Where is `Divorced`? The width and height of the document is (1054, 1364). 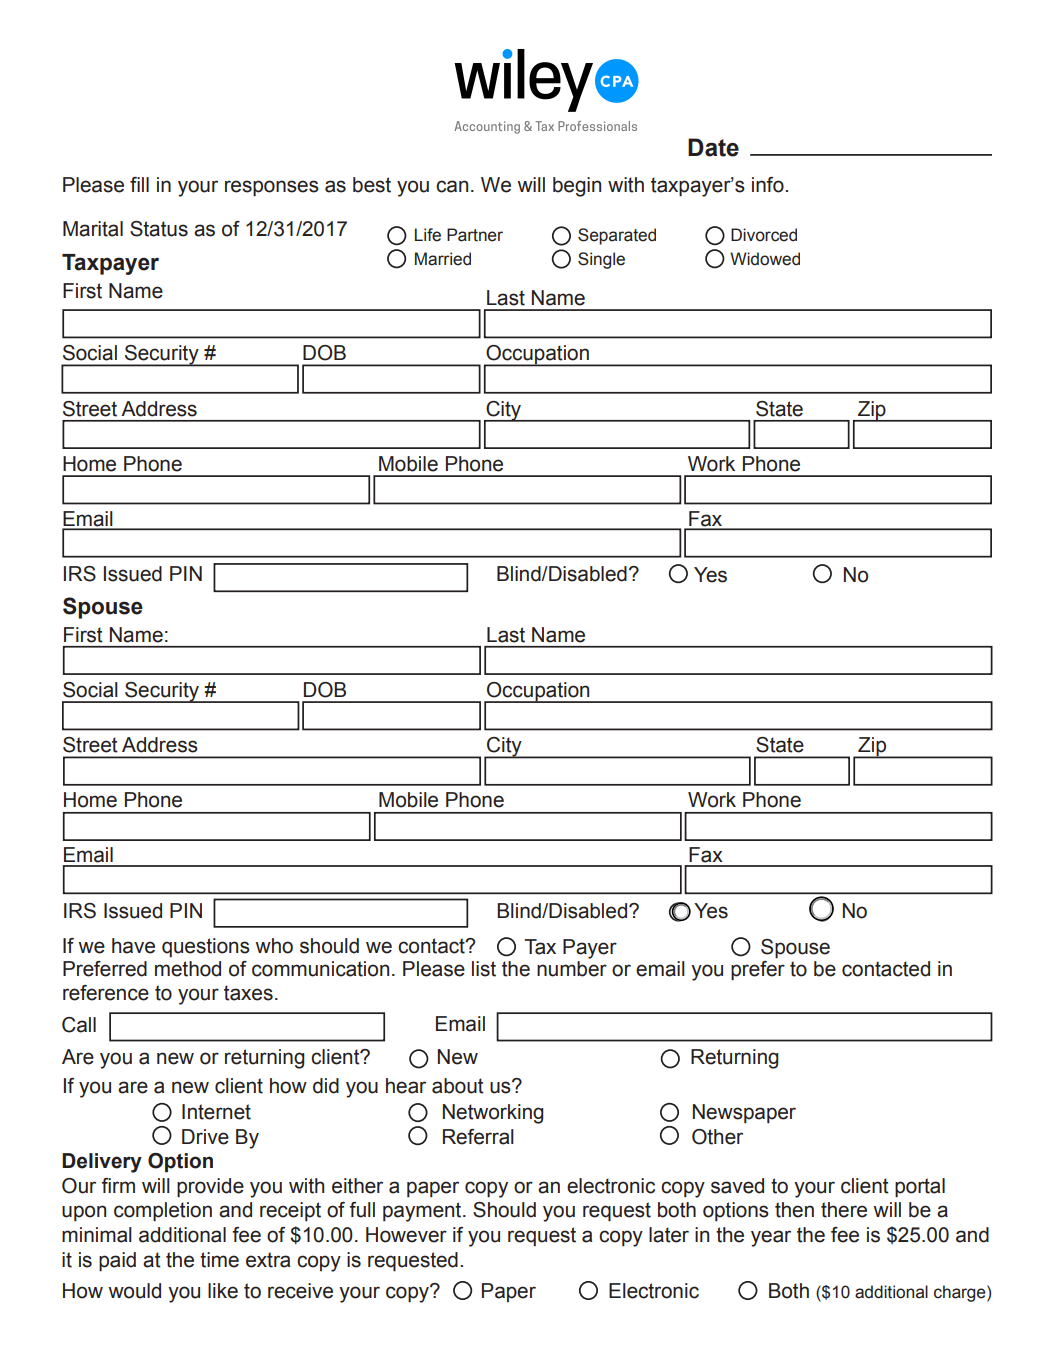 Divorced is located at coordinates (764, 235).
